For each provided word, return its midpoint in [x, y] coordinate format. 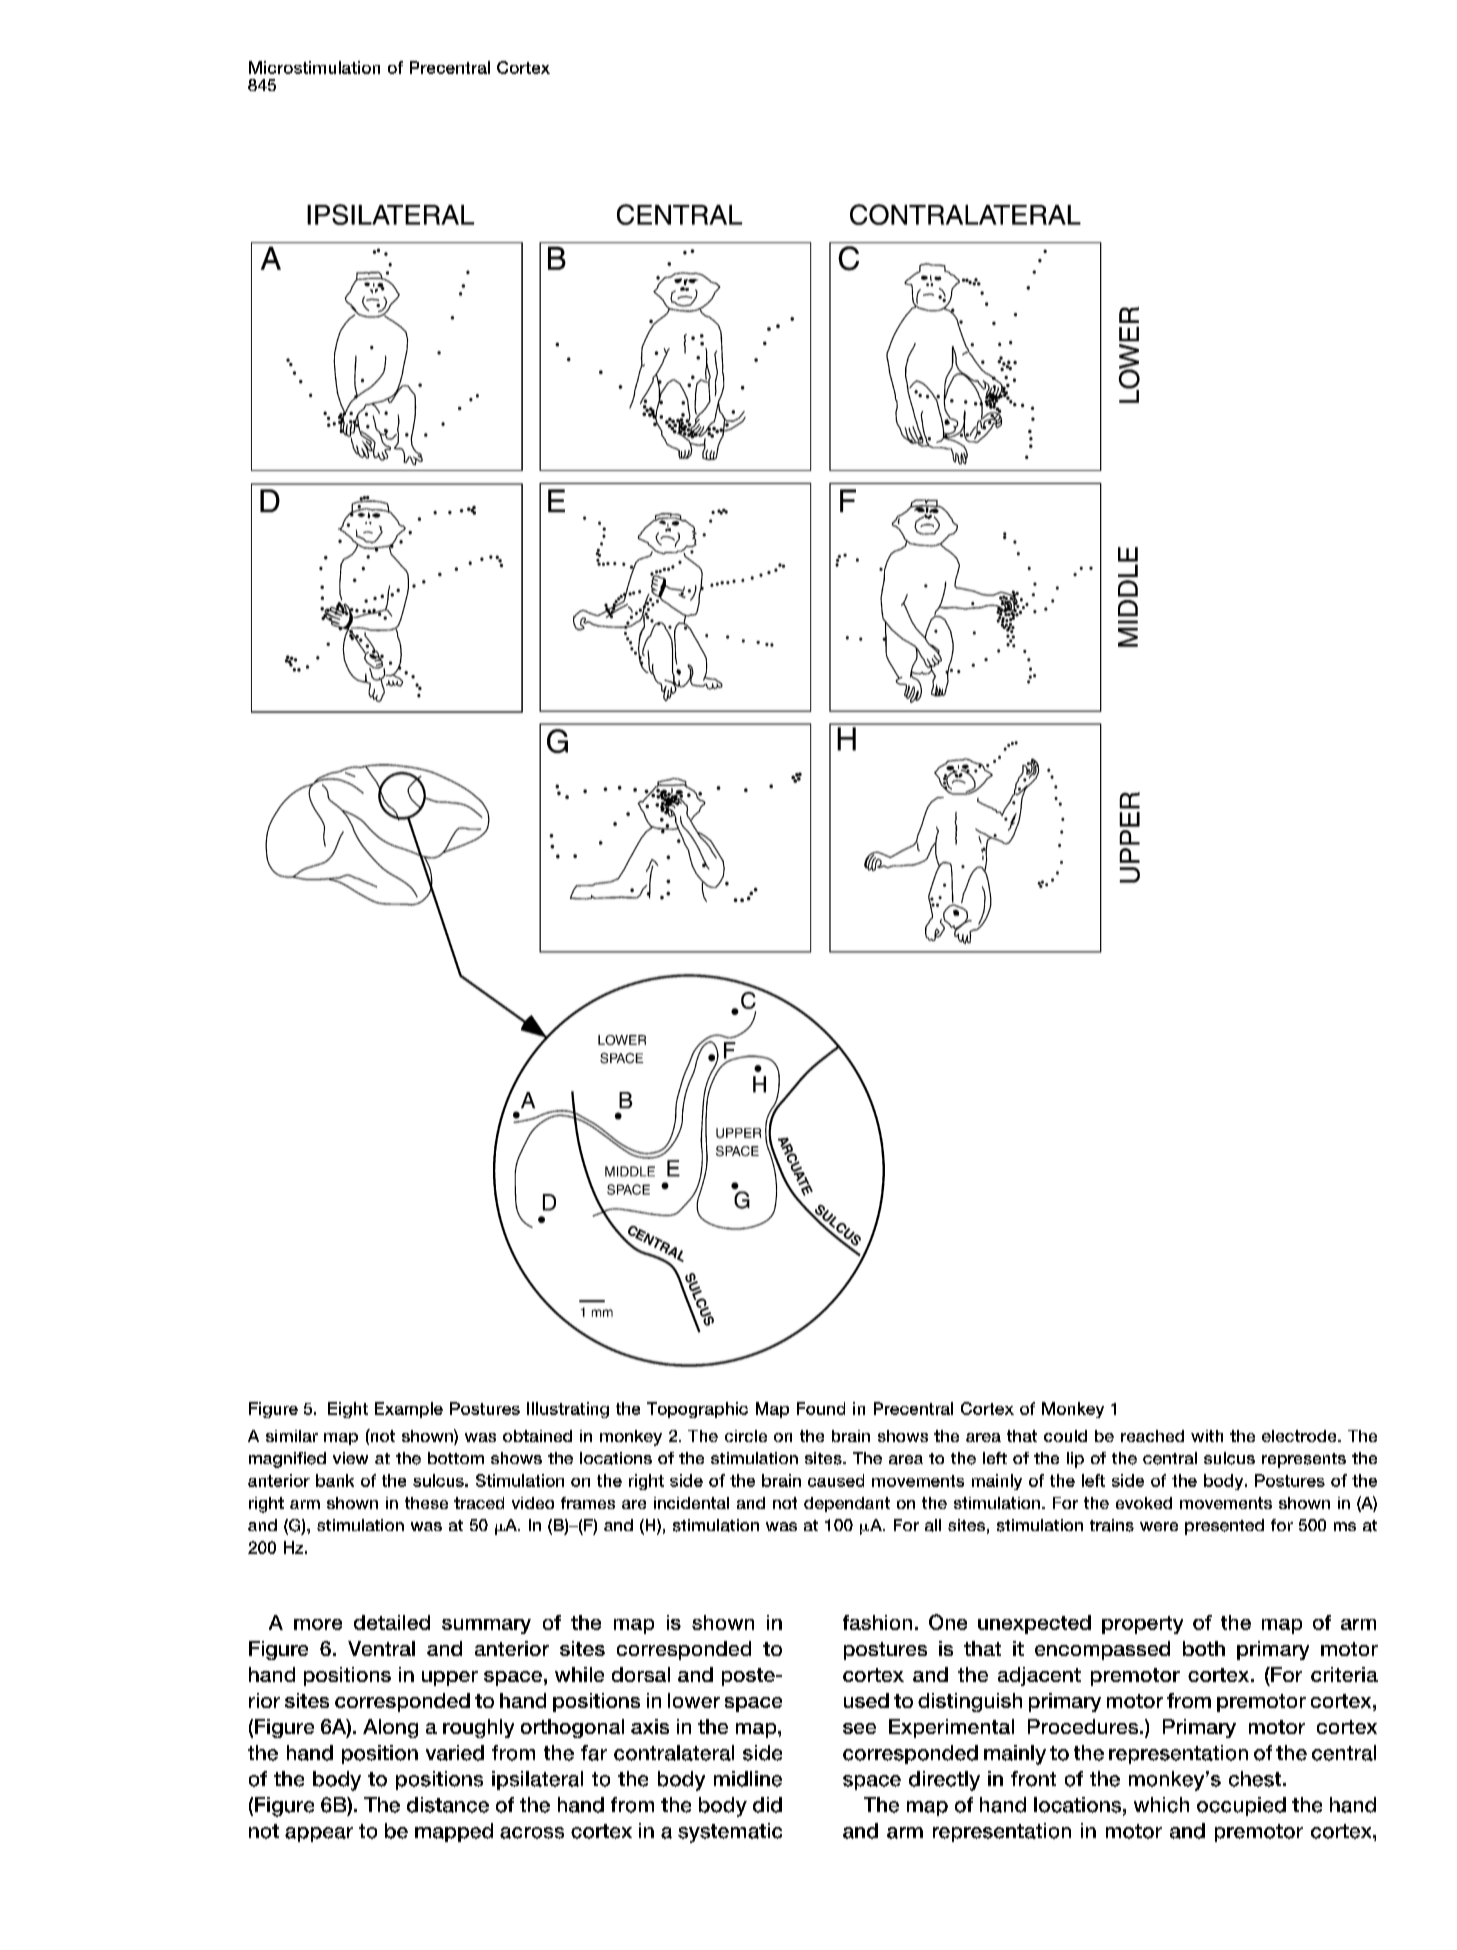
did [767, 1805]
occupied [1241, 1806]
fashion [877, 1622]
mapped [454, 1832]
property [1142, 1625]
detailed [392, 1622]
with [1207, 1436]
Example [409, 1410]
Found [821, 1408]
